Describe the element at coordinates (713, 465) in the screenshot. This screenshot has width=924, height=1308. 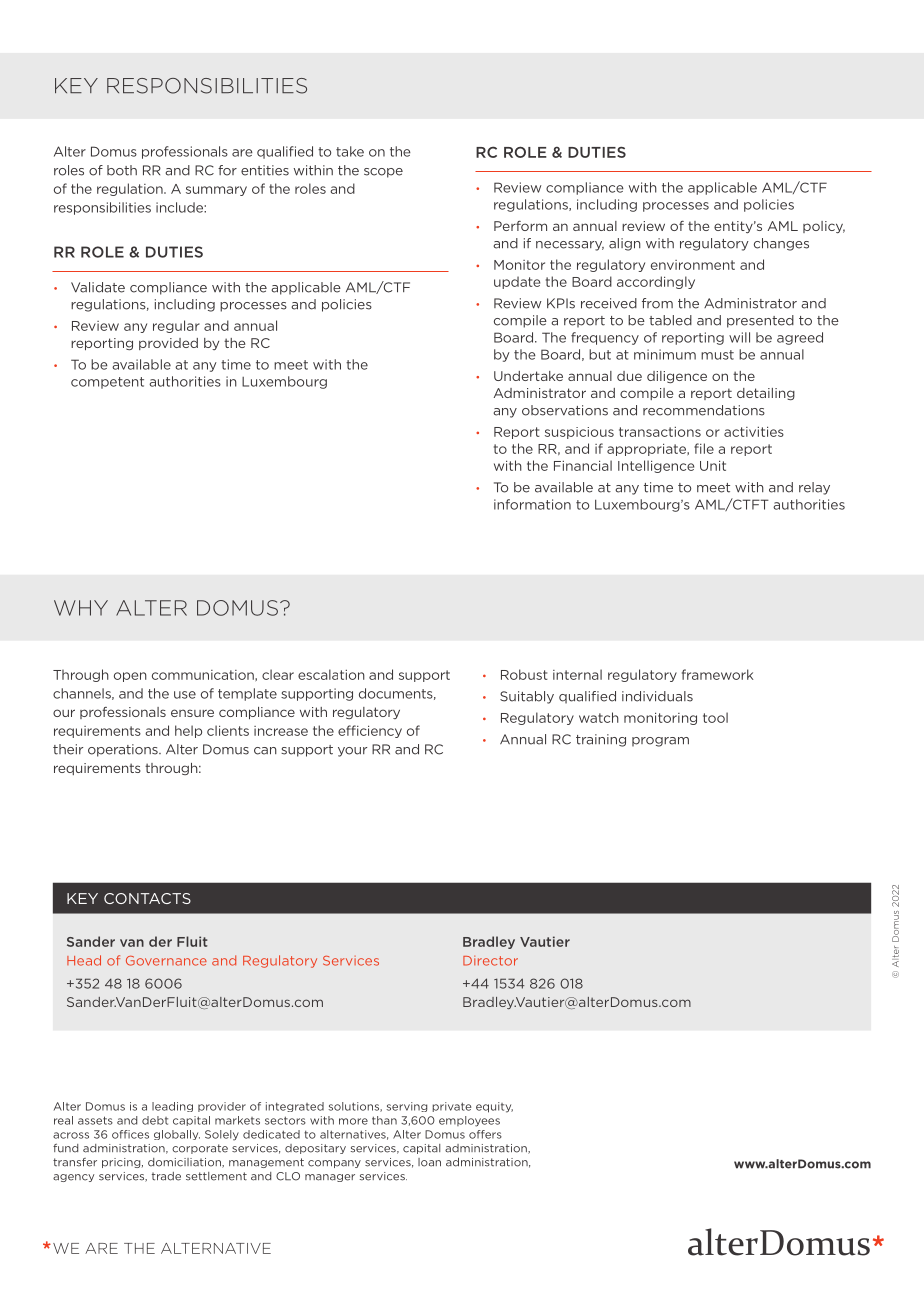
I see `Unit` at that location.
